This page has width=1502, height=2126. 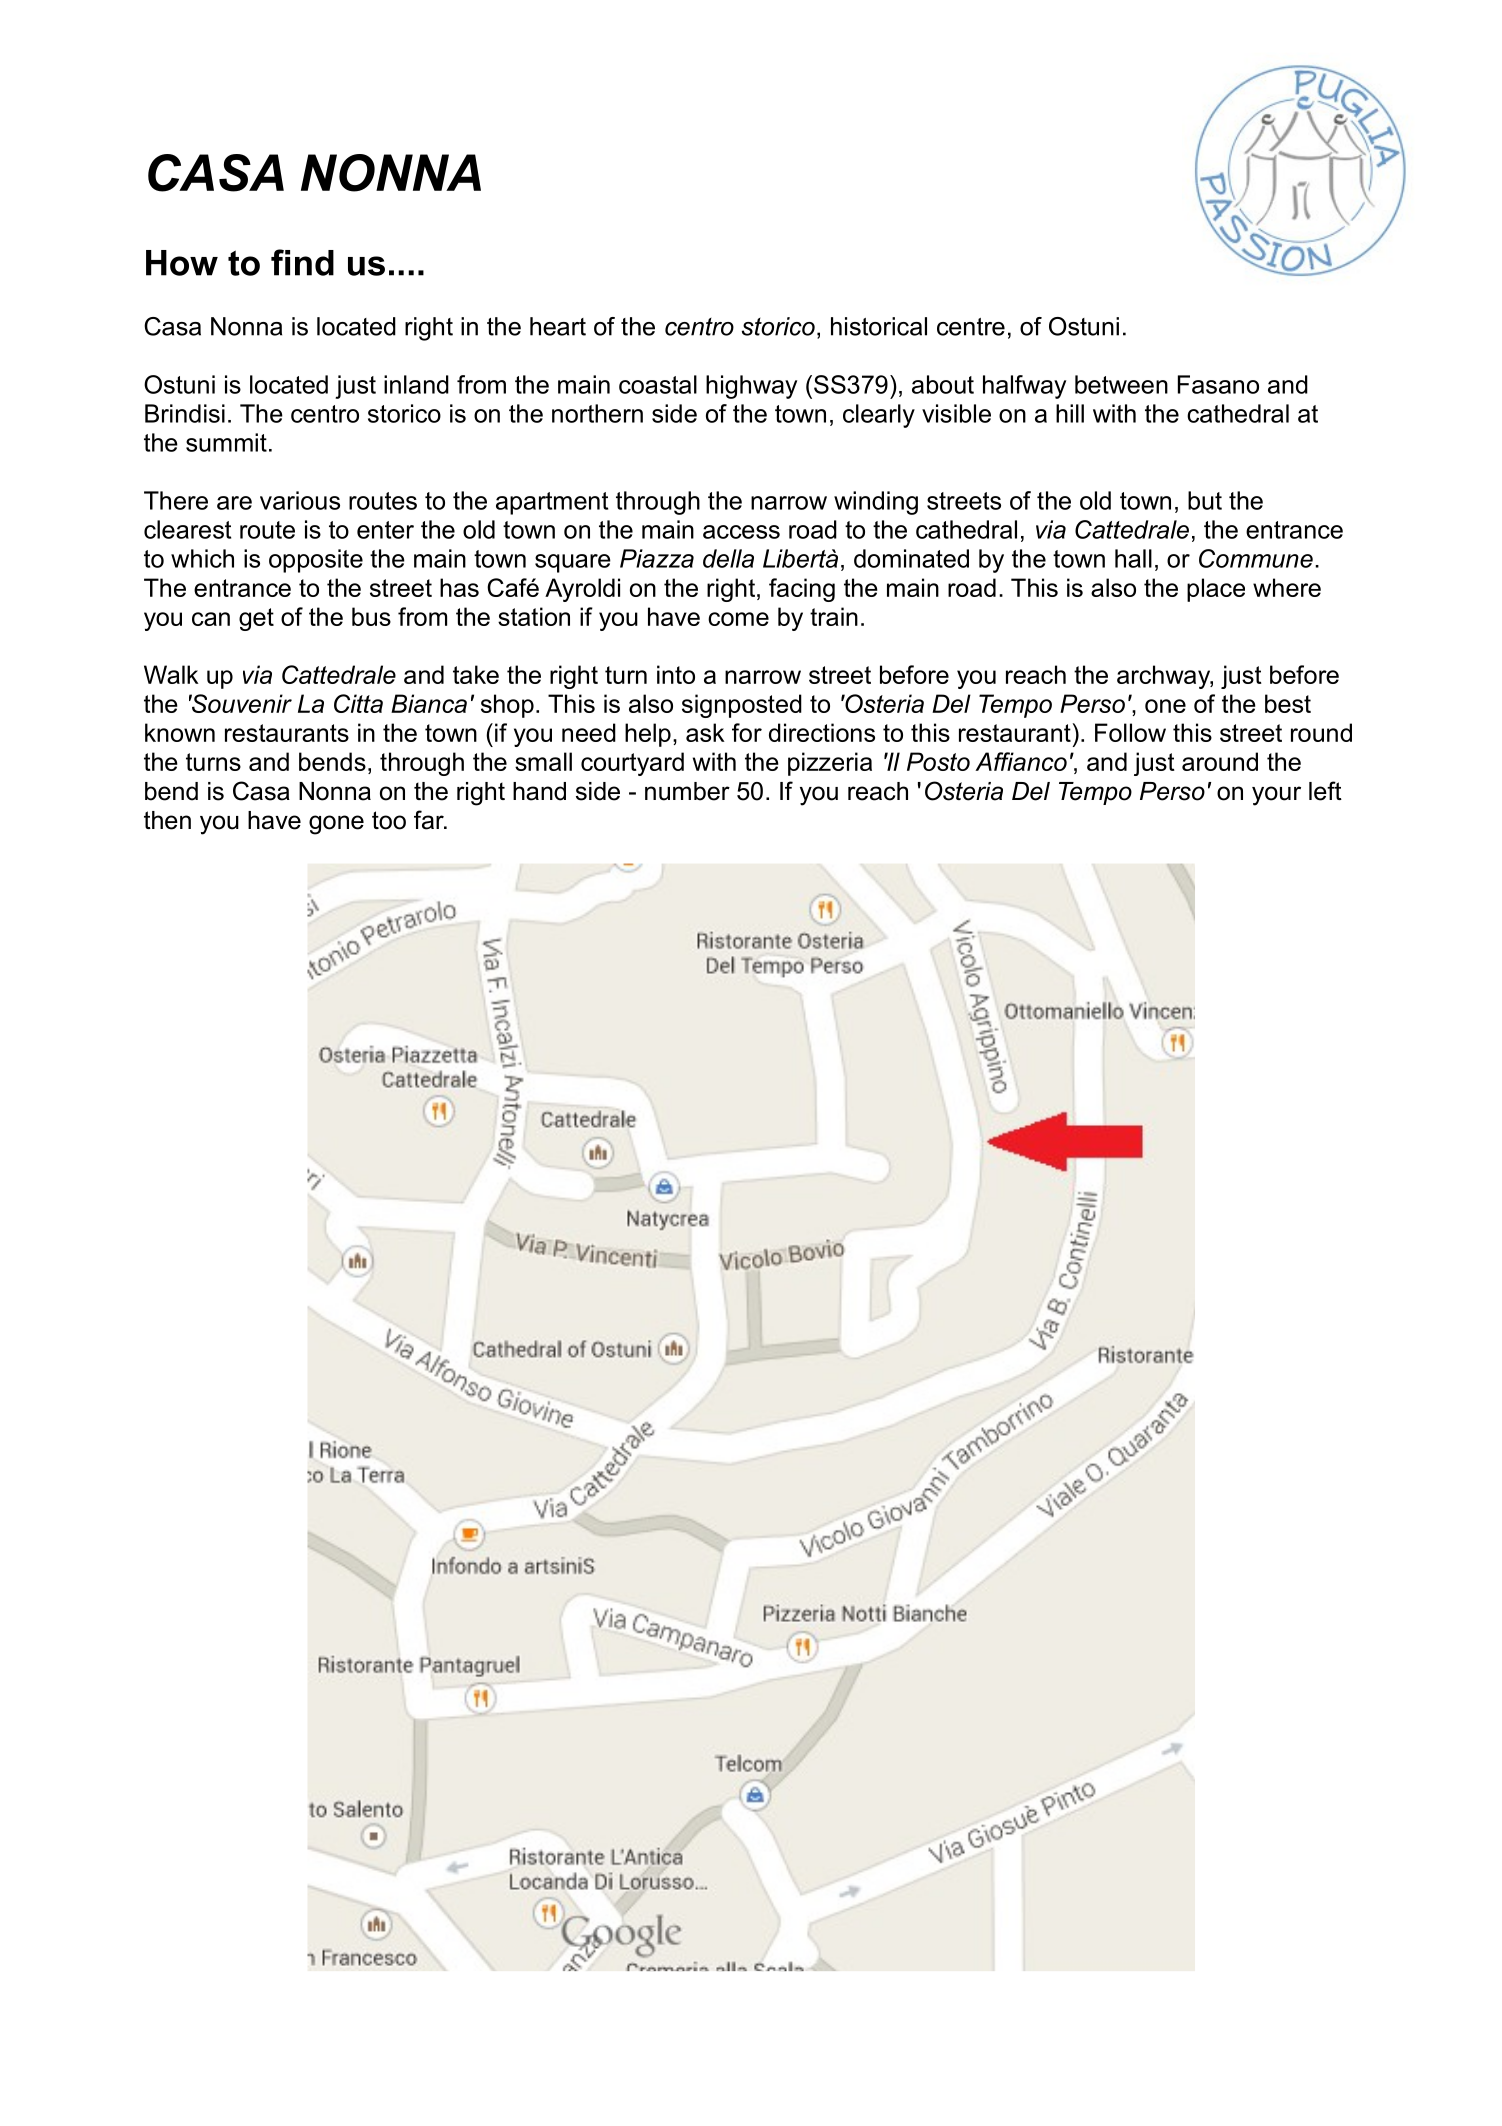 I want to click on your, so click(x=1276, y=796).
